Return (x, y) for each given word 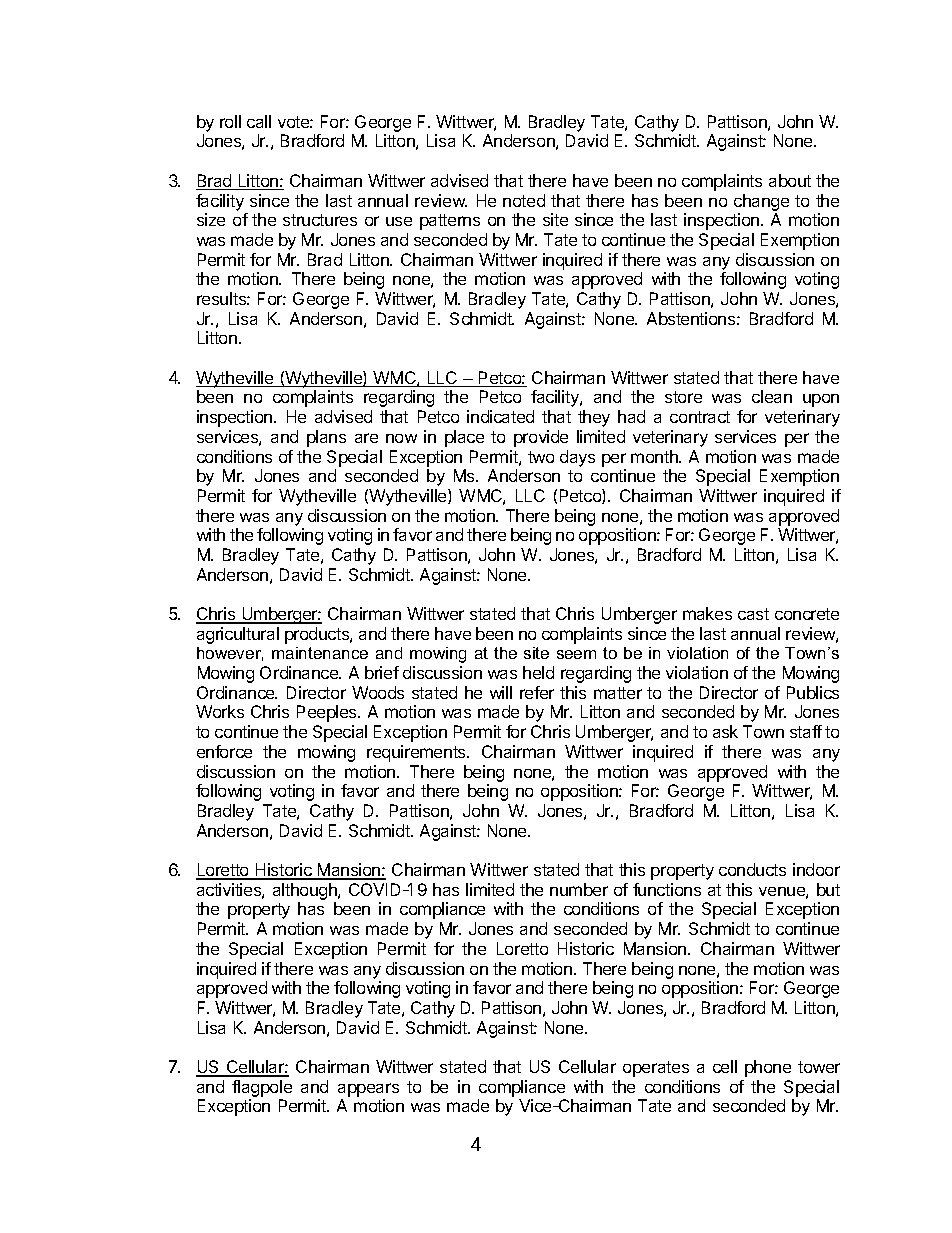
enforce (224, 751)
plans (326, 438)
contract (700, 417)
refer (537, 692)
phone (768, 1068)
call (259, 121)
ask (725, 731)
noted (524, 200)
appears (368, 1090)
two (541, 457)
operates (656, 1069)
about (790, 180)
